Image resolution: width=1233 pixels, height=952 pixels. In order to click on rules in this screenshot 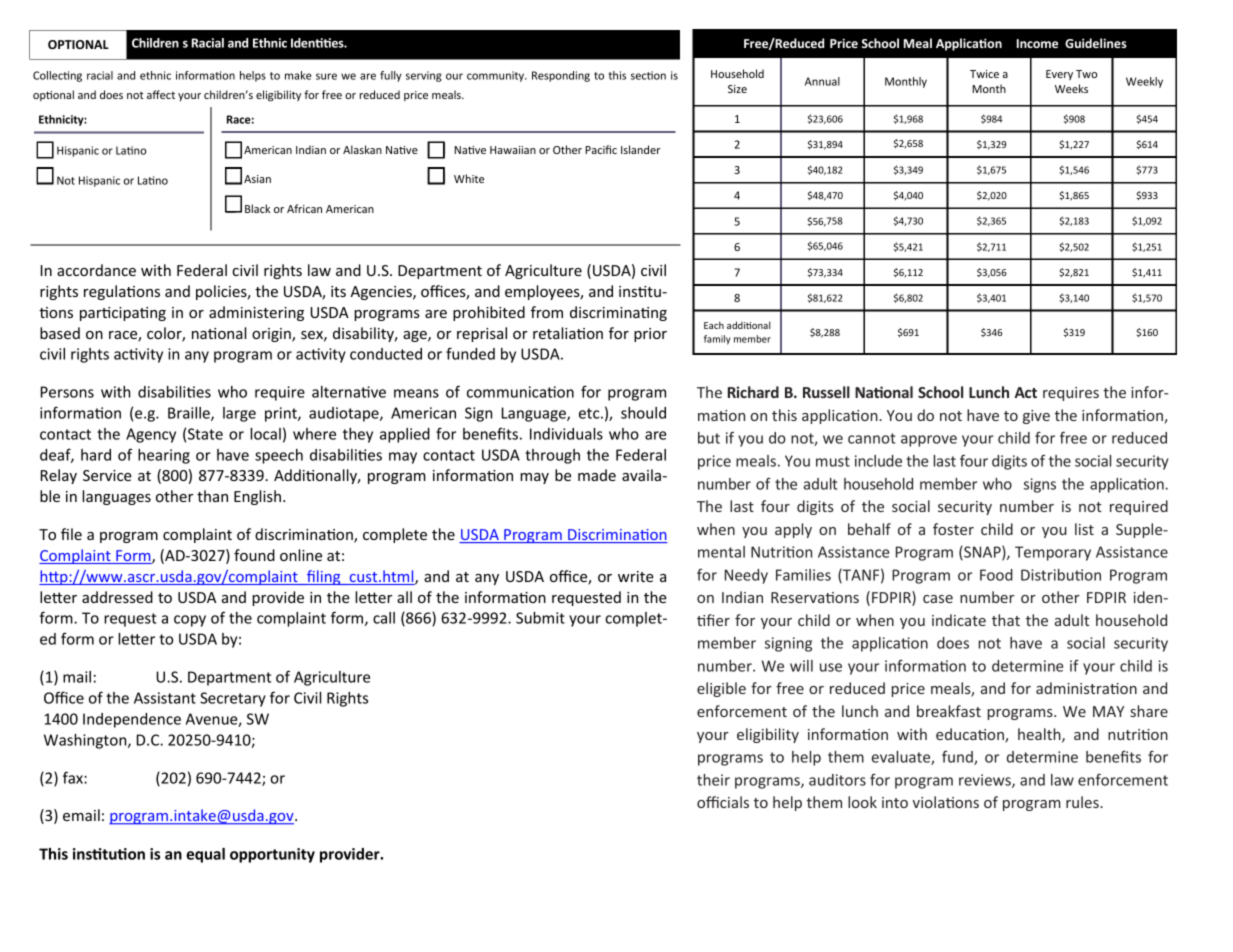, I will do `click(1083, 802)`.
